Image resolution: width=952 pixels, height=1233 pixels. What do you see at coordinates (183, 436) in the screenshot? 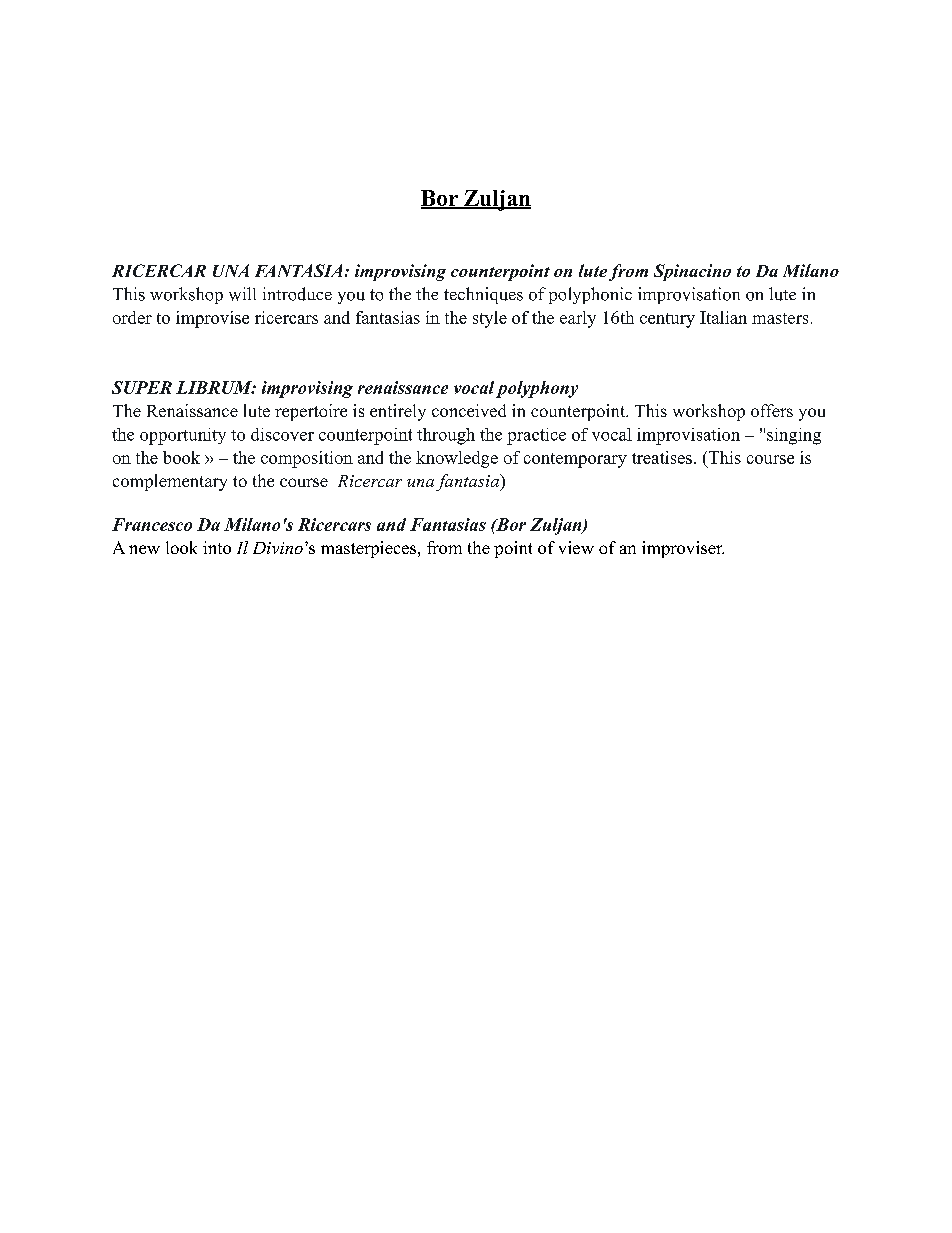
I see `opportunity` at bounding box center [183, 436].
